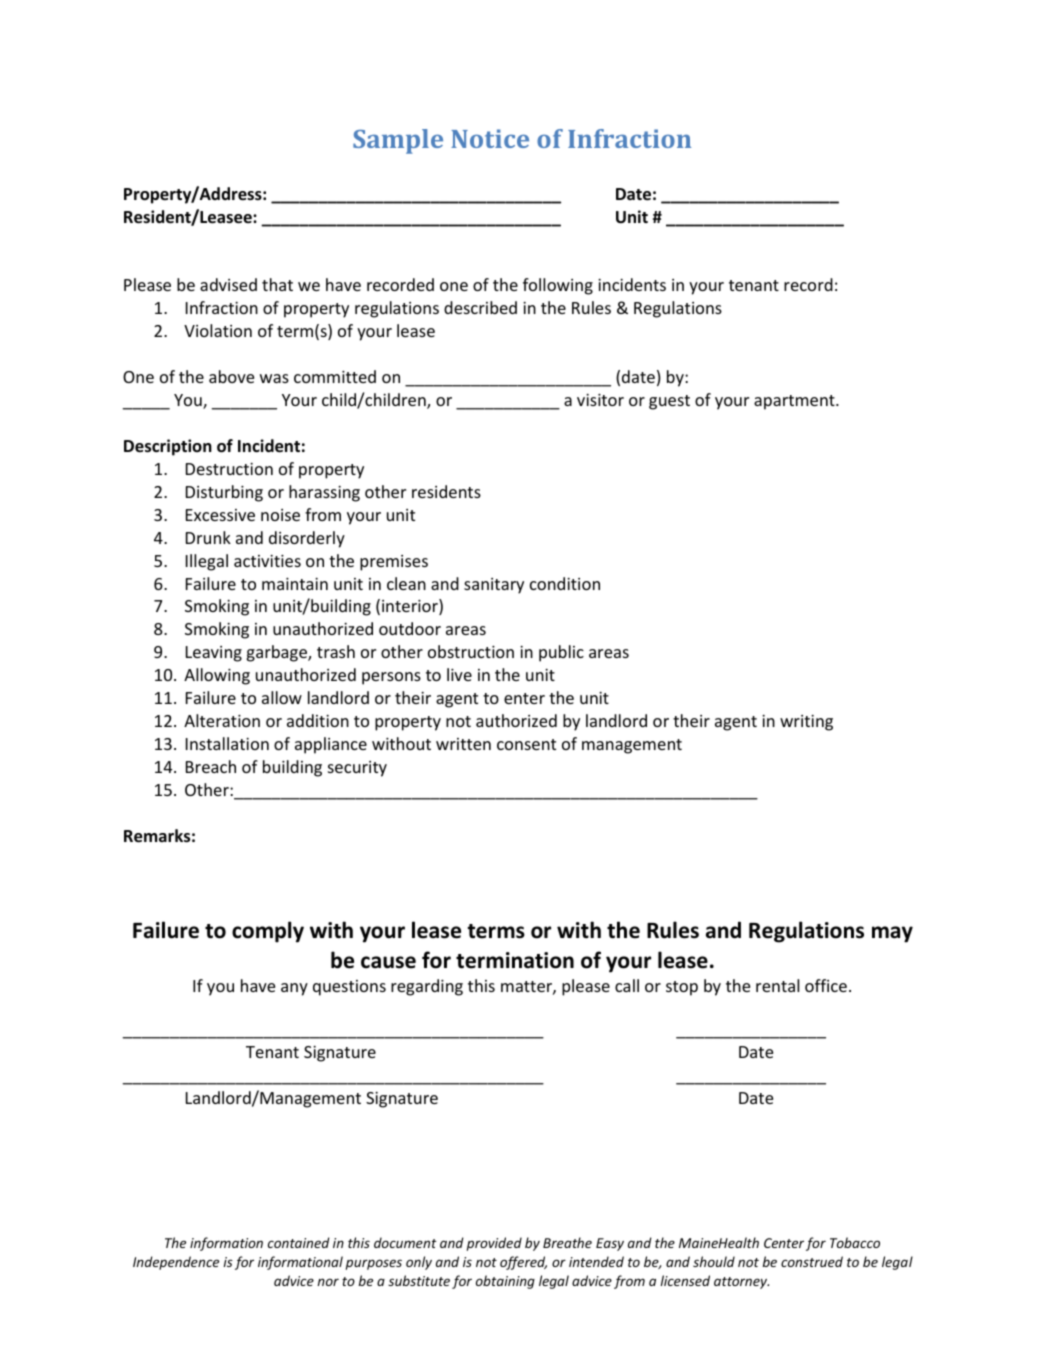  I want to click on call, so click(627, 985).
